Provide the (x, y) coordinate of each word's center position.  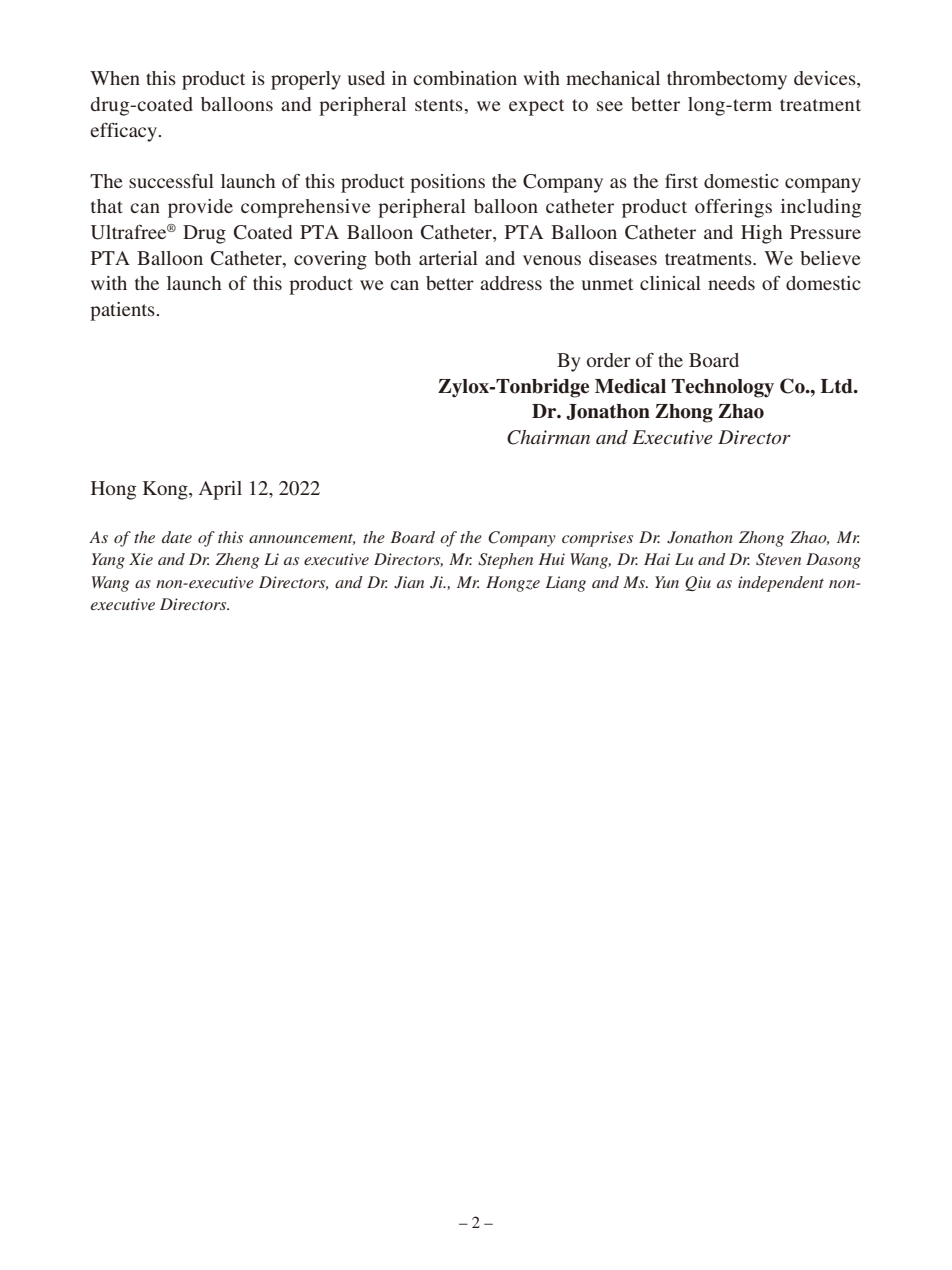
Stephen (505, 561)
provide (200, 208)
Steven (778, 559)
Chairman (548, 437)
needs (731, 283)
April (220, 490)
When (115, 78)
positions (447, 183)
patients (123, 311)
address (511, 283)
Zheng (237, 561)
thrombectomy (727, 80)
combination (465, 78)
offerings (733, 208)
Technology (723, 388)
